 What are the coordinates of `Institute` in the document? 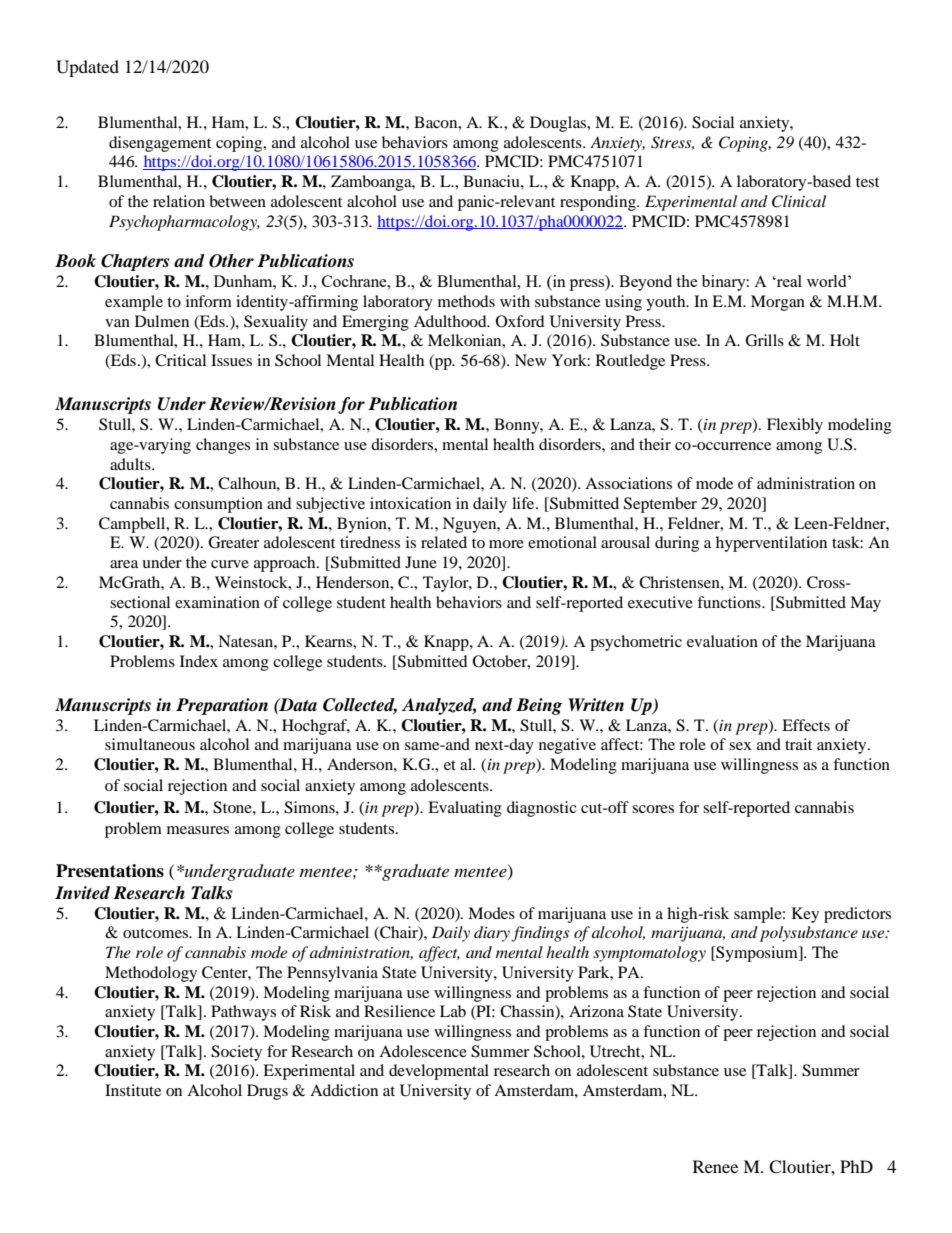 It's located at (133, 1090).
